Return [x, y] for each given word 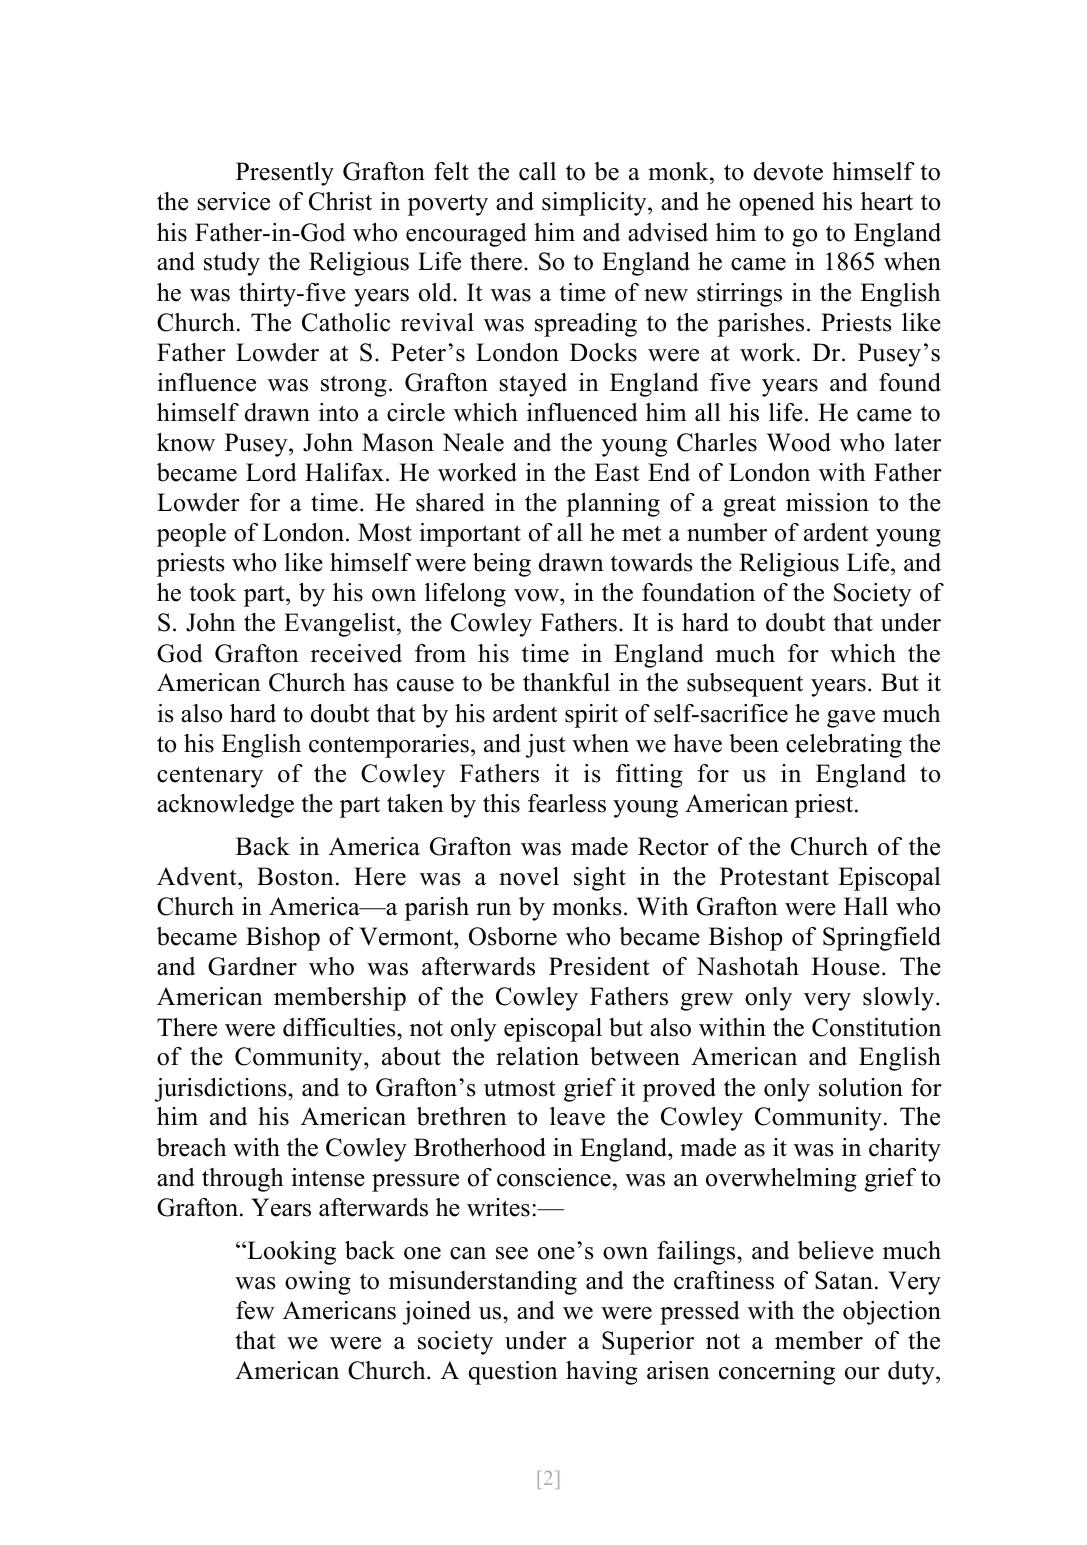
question [513, 1373]
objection [892, 1313]
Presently [285, 174]
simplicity [595, 204]
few [255, 1310]
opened [777, 204]
